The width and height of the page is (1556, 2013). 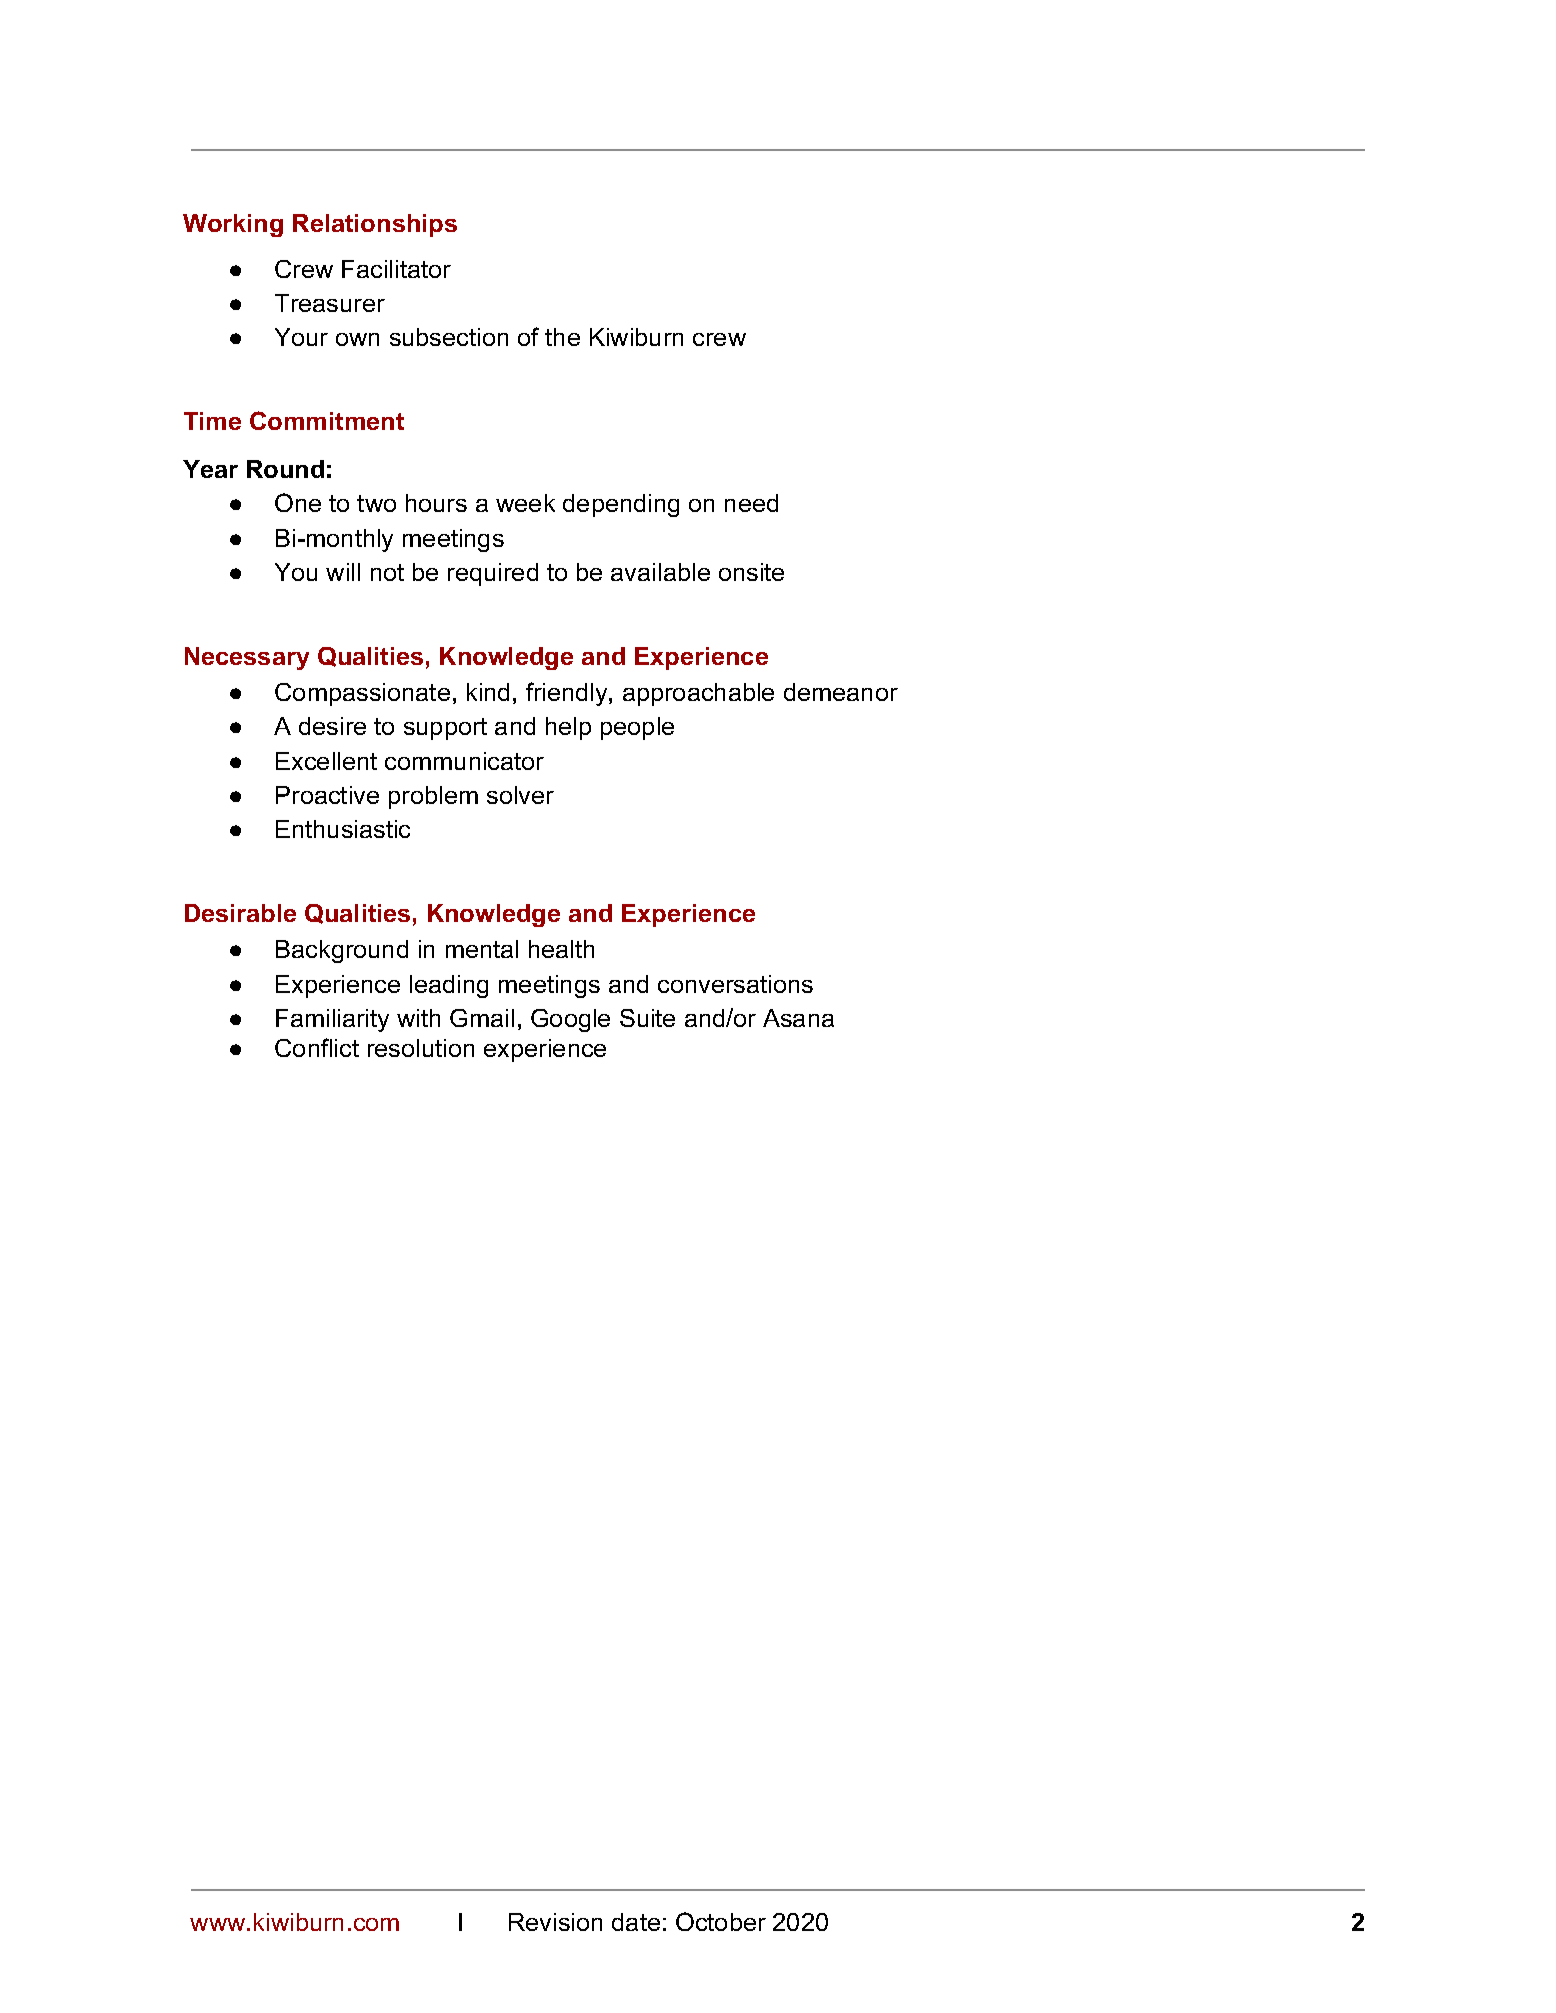 What do you see at coordinates (570, 1020) in the page?
I see `Google` at bounding box center [570, 1020].
